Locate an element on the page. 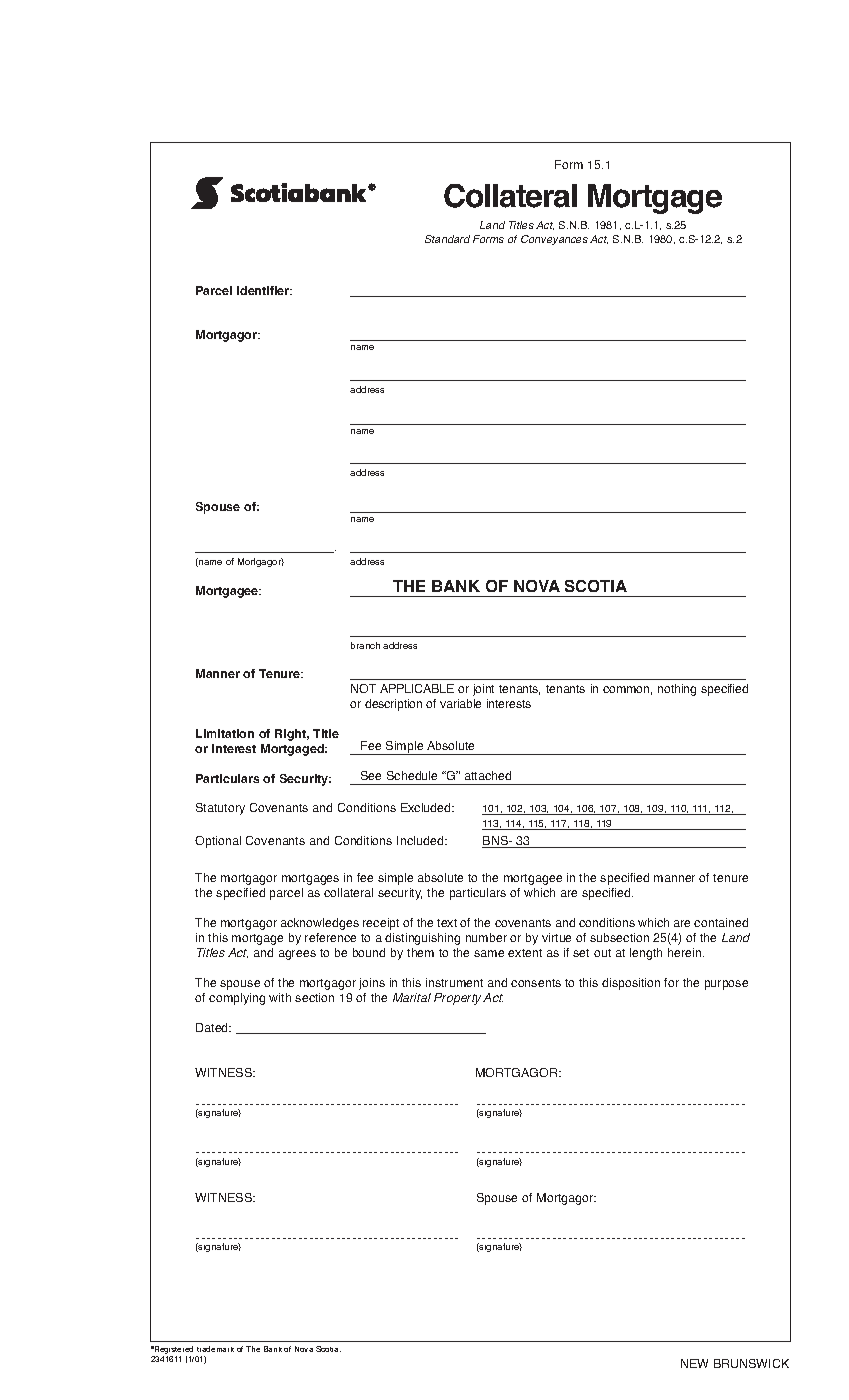  text is located at coordinates (447, 923).
